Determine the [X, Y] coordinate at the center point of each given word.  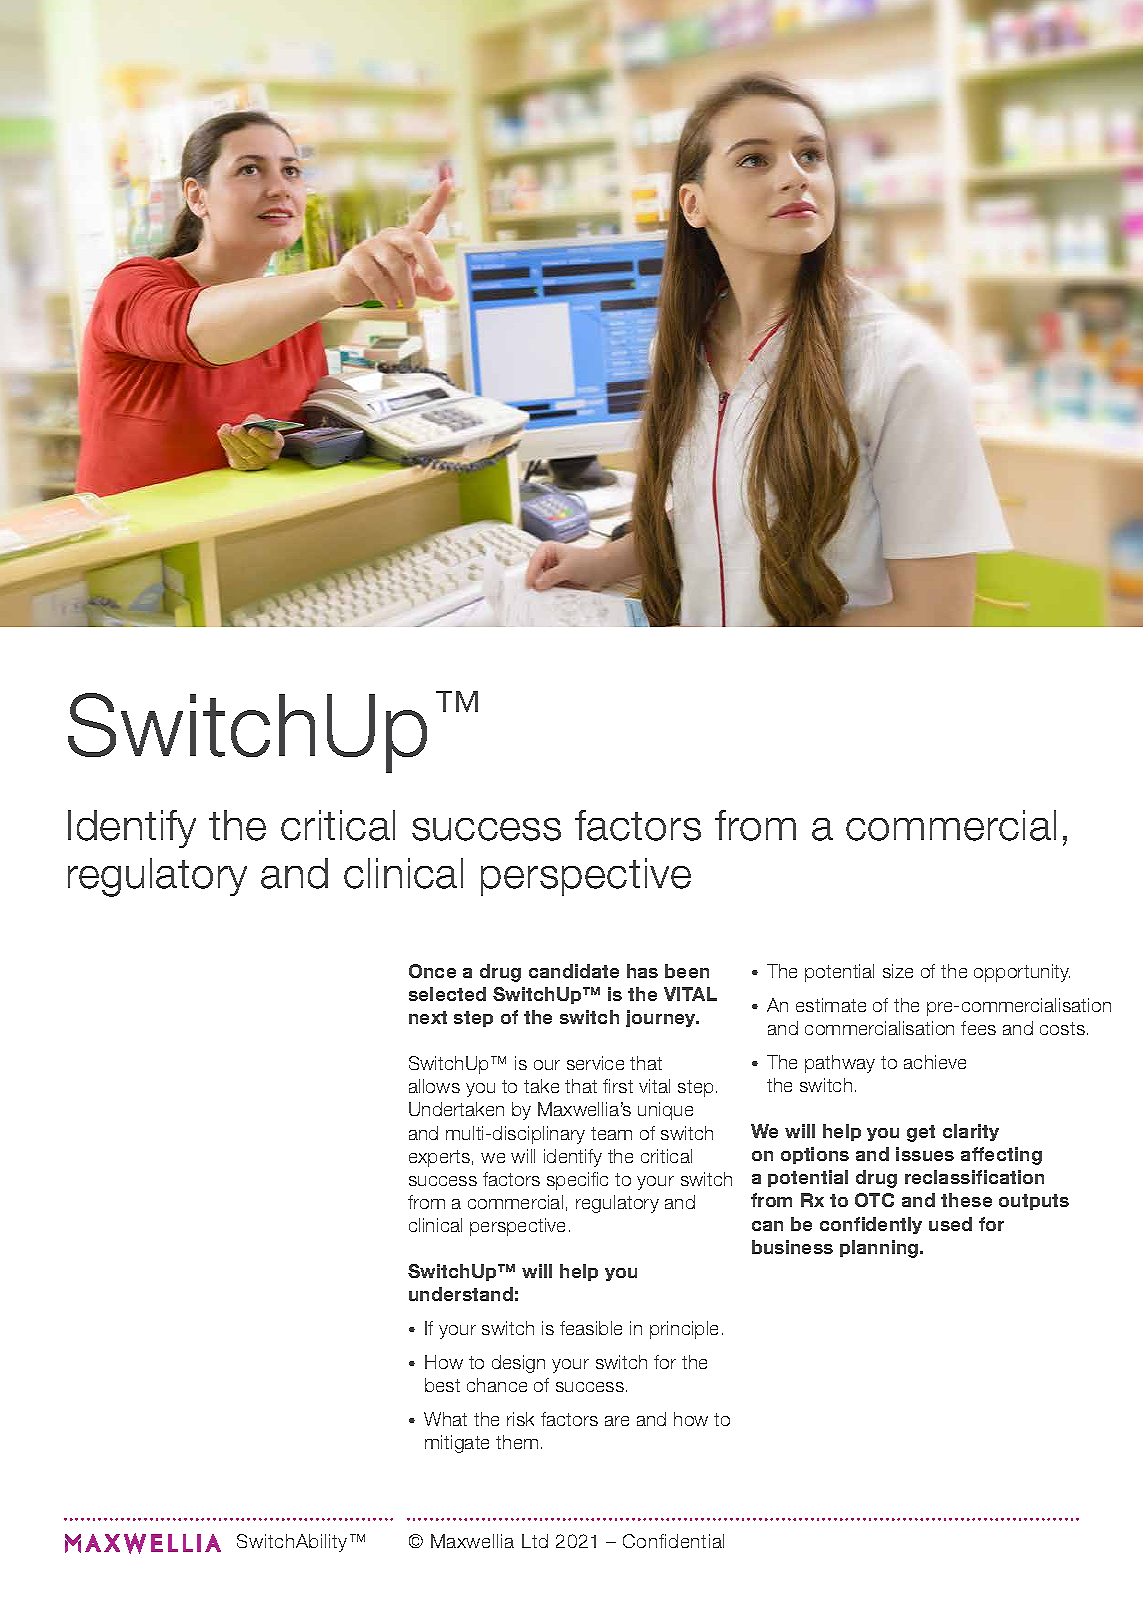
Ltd [535, 1541]
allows [434, 1086]
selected [447, 994]
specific [577, 1181]
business [792, 1247]
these [966, 1200]
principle [684, 1330]
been [687, 971]
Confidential [673, 1541]
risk [520, 1419]
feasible [591, 1328]
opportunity [1022, 973]
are [617, 1421]
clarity [971, 1132]
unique [665, 1111]
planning [880, 1249]
